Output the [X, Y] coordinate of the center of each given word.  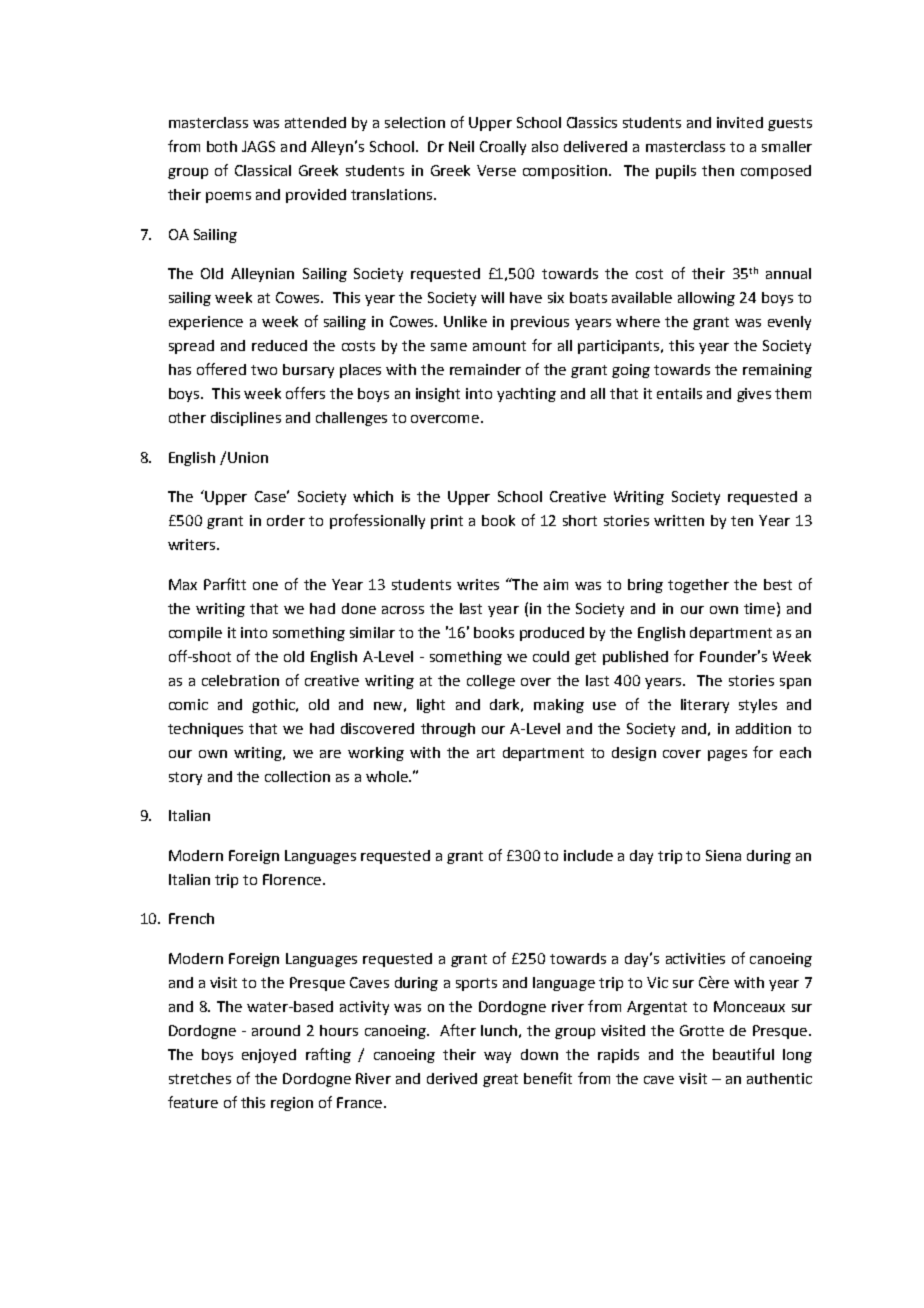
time [759, 608]
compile [195, 634]
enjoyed [269, 1056]
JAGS [258, 146]
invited [740, 122]
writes [478, 584]
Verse [496, 170]
